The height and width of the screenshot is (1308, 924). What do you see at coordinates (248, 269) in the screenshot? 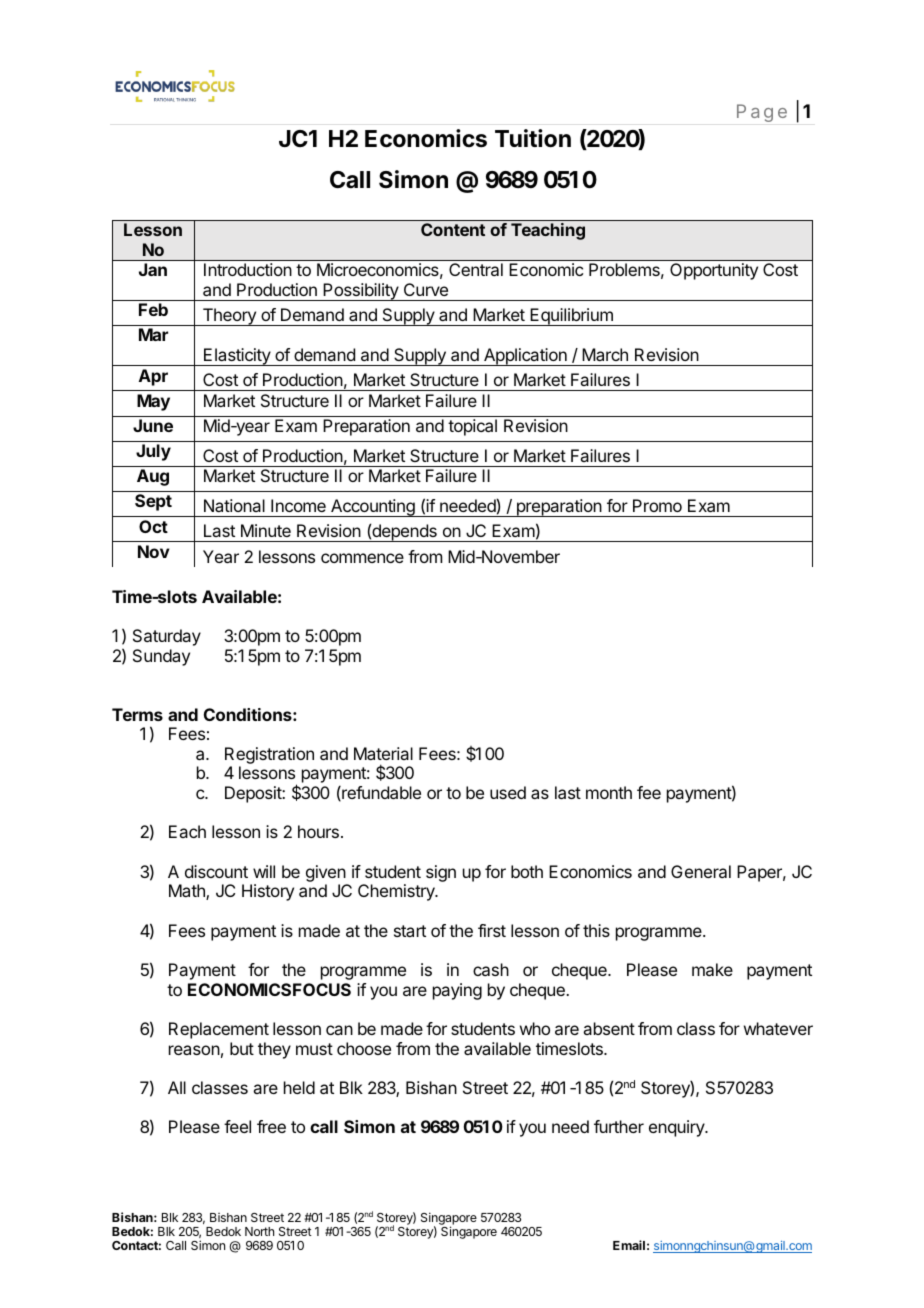
I see `Introduction` at bounding box center [248, 269].
